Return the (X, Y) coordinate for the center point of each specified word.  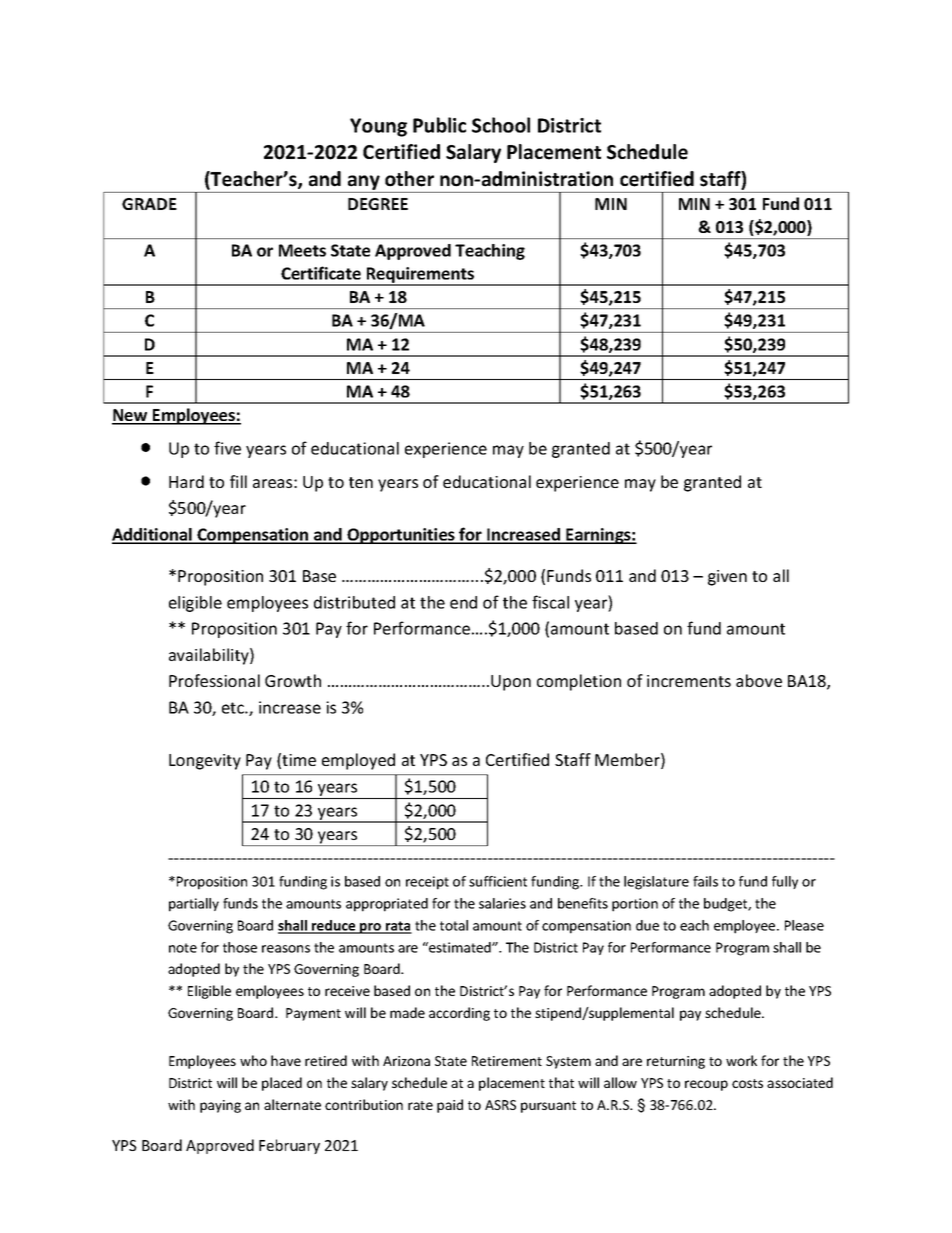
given (727, 578)
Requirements (421, 276)
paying (220, 1106)
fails (705, 881)
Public (439, 125)
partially (194, 905)
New (131, 416)
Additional (153, 535)
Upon (511, 683)
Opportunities (401, 536)
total (454, 925)
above (759, 680)
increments (689, 681)
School (501, 125)
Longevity (205, 762)
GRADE (149, 204)
